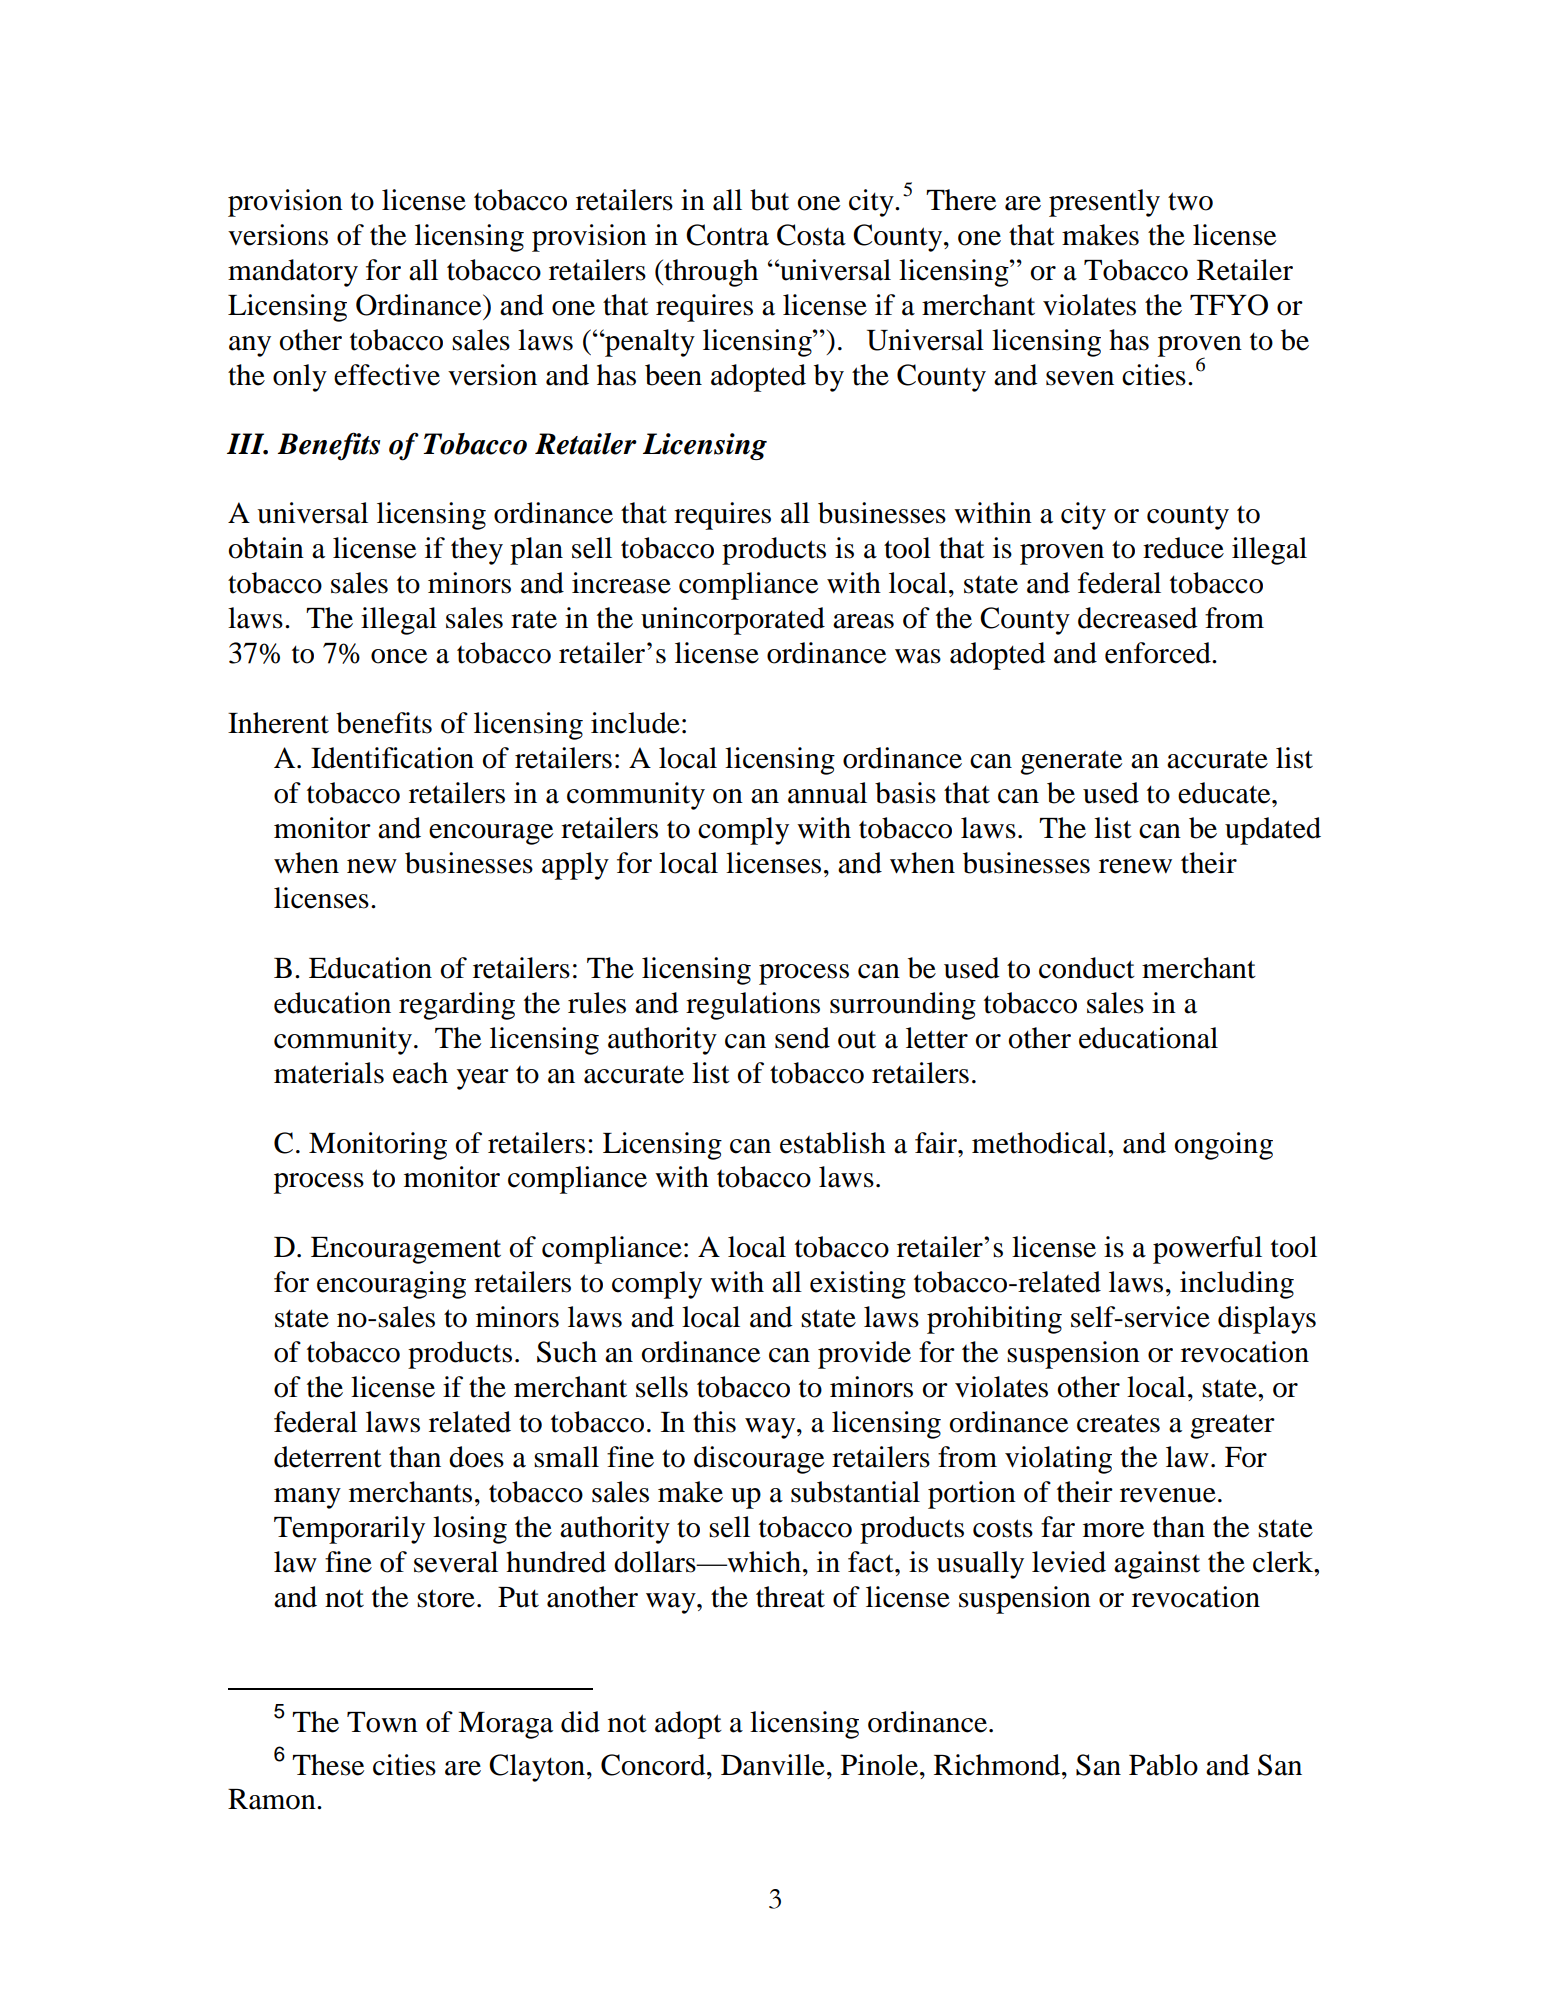 The image size is (1551, 2007). I want to click on encouraging, so click(391, 1285).
